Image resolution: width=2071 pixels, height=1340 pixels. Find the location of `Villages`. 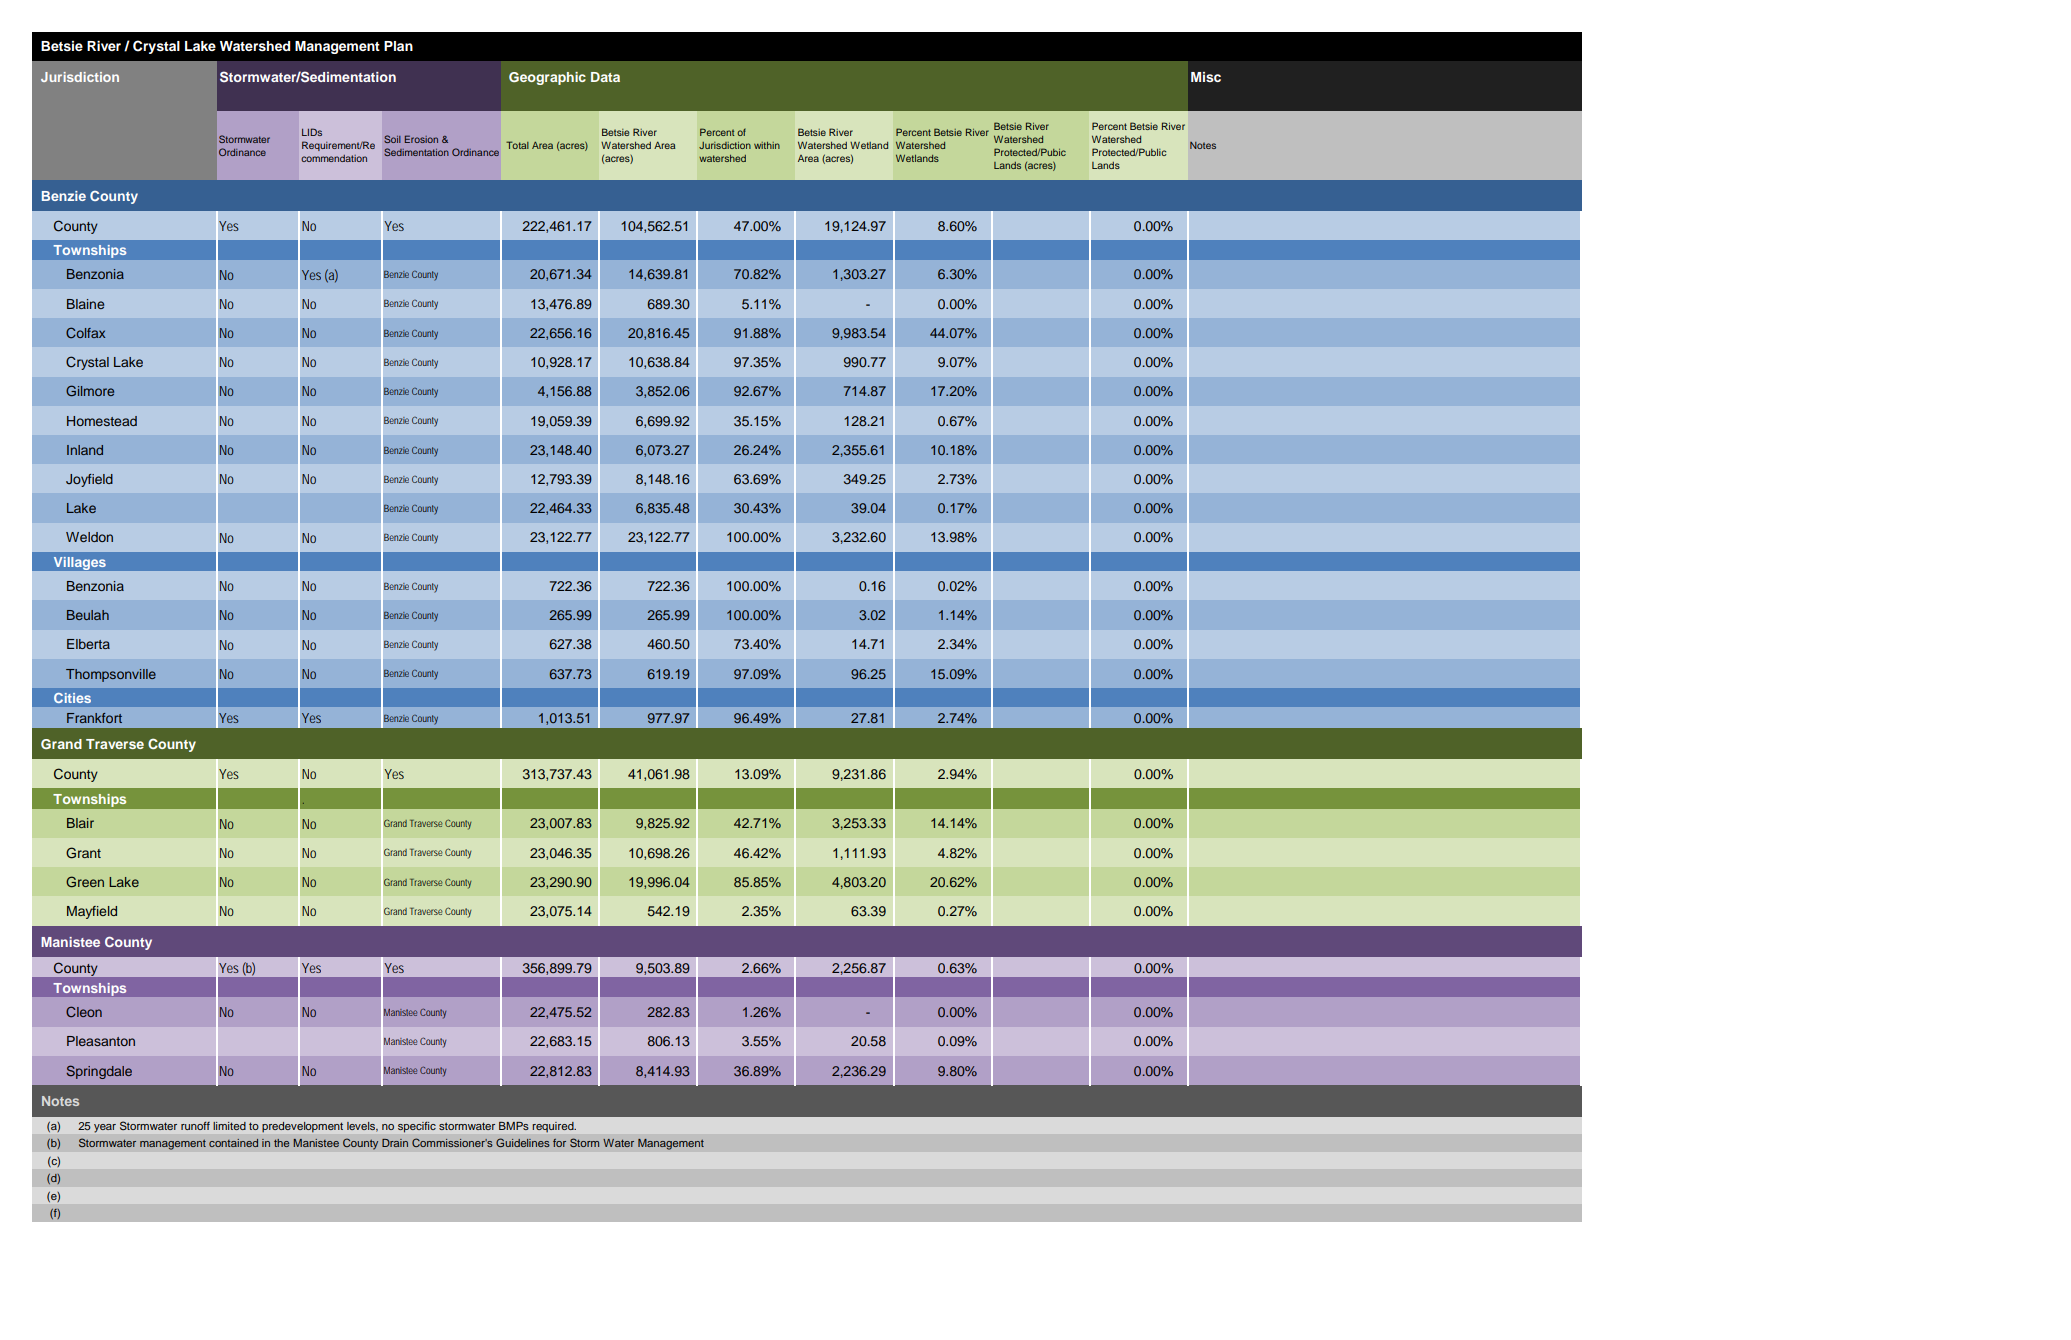

Villages is located at coordinates (79, 563).
